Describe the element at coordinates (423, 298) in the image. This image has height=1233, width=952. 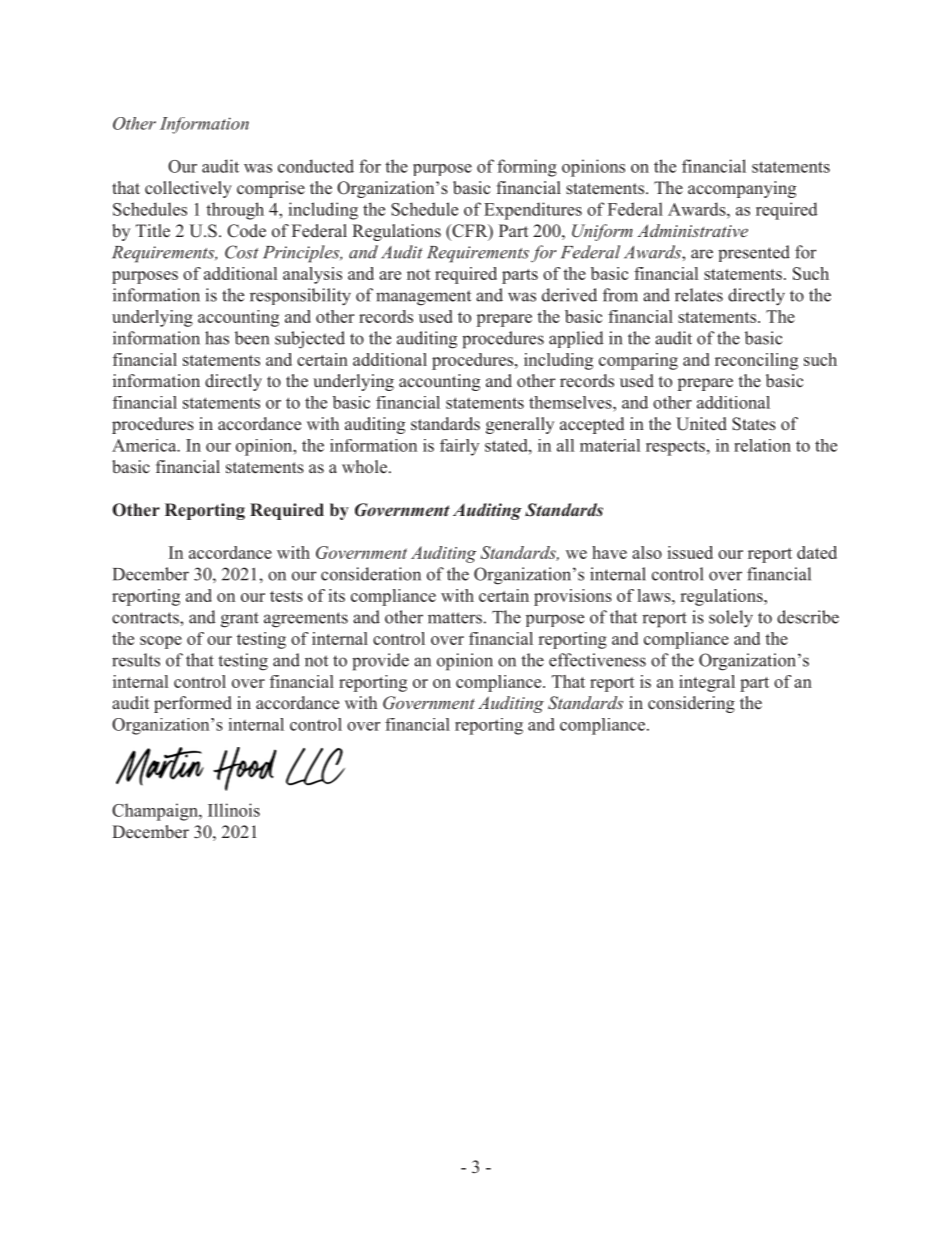
I see `management` at that location.
